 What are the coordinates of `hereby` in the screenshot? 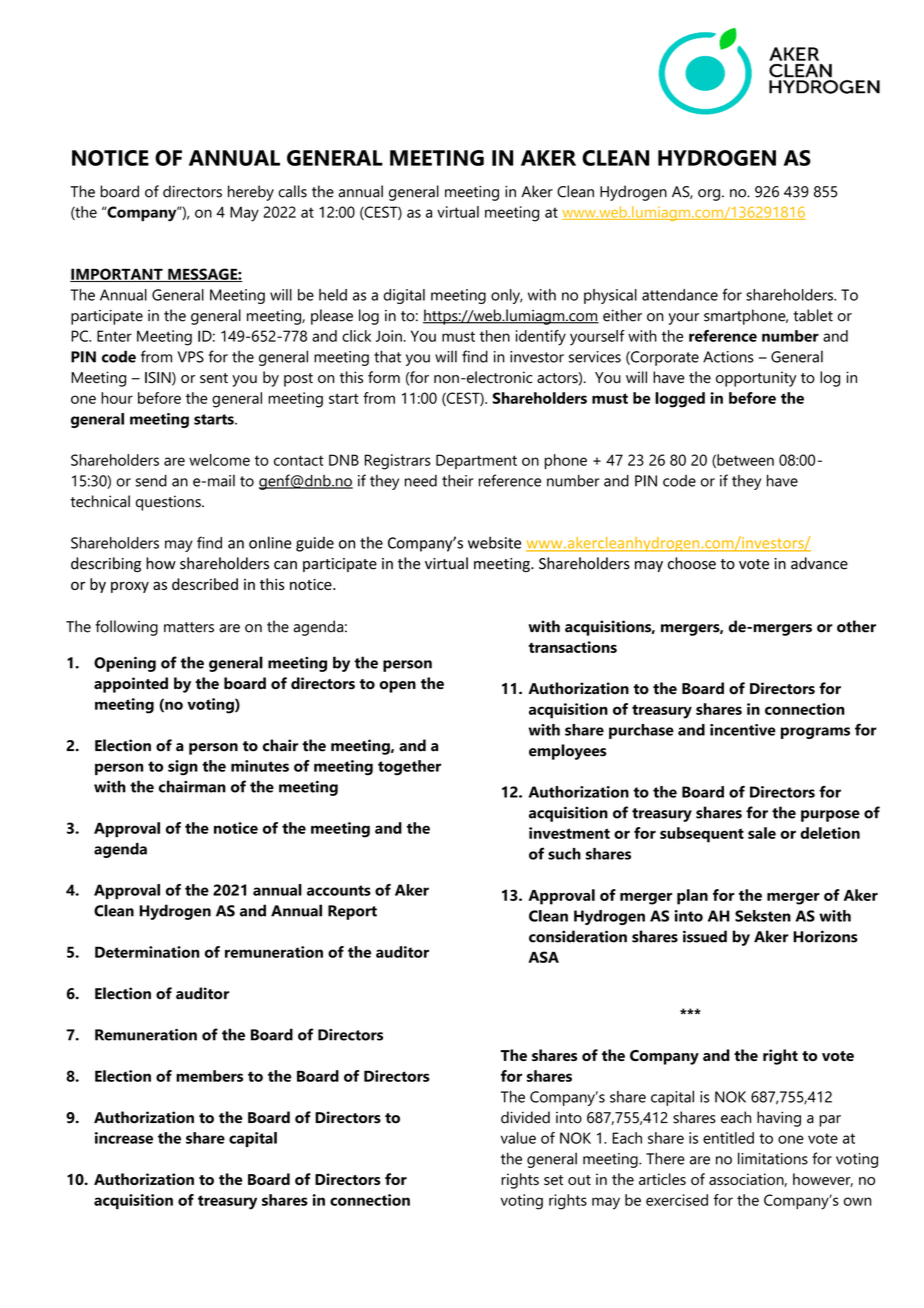 It's located at (251, 193).
